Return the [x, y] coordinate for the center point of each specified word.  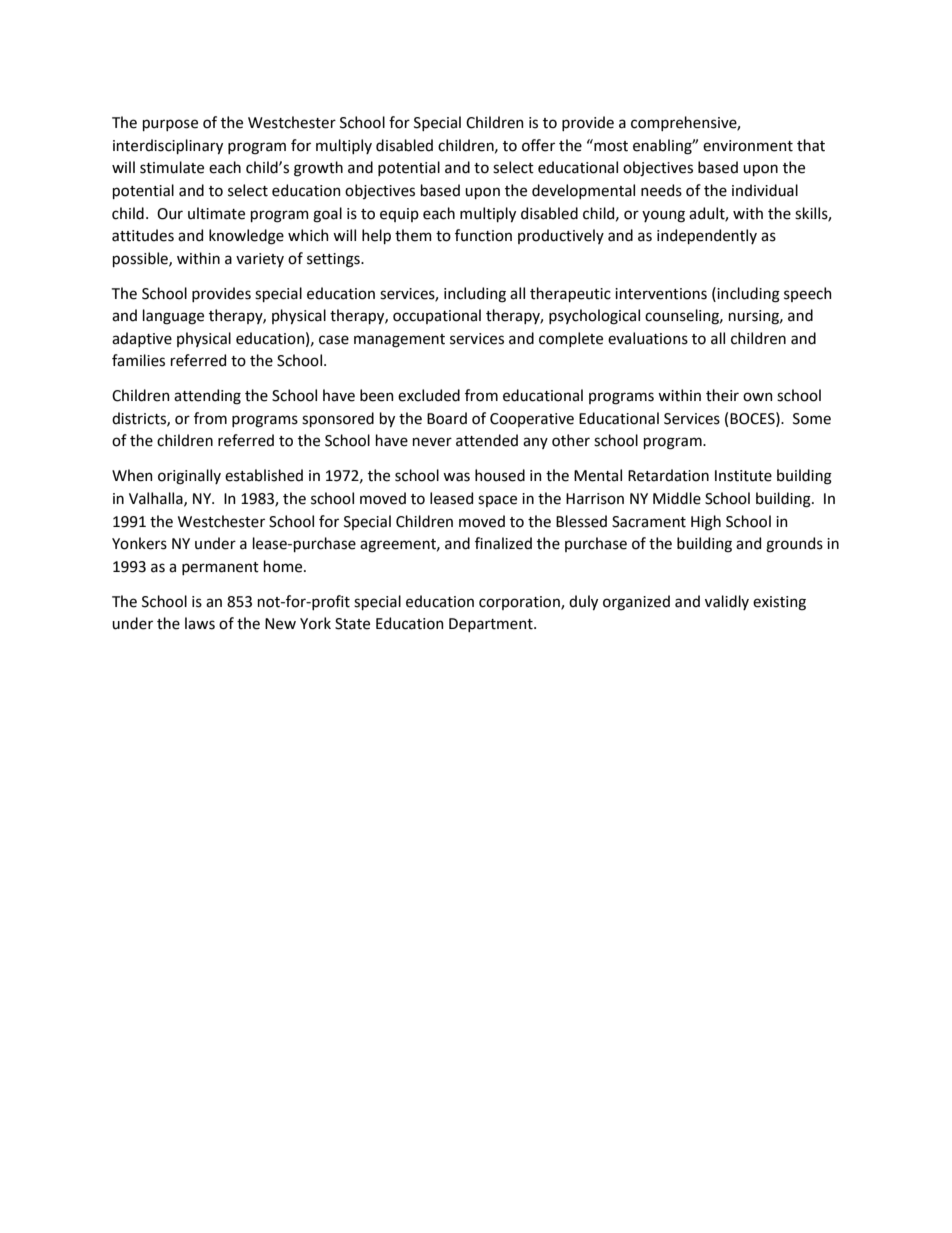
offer [538, 145]
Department [492, 625]
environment [748, 146]
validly [727, 602]
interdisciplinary [168, 146]
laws [200, 623]
